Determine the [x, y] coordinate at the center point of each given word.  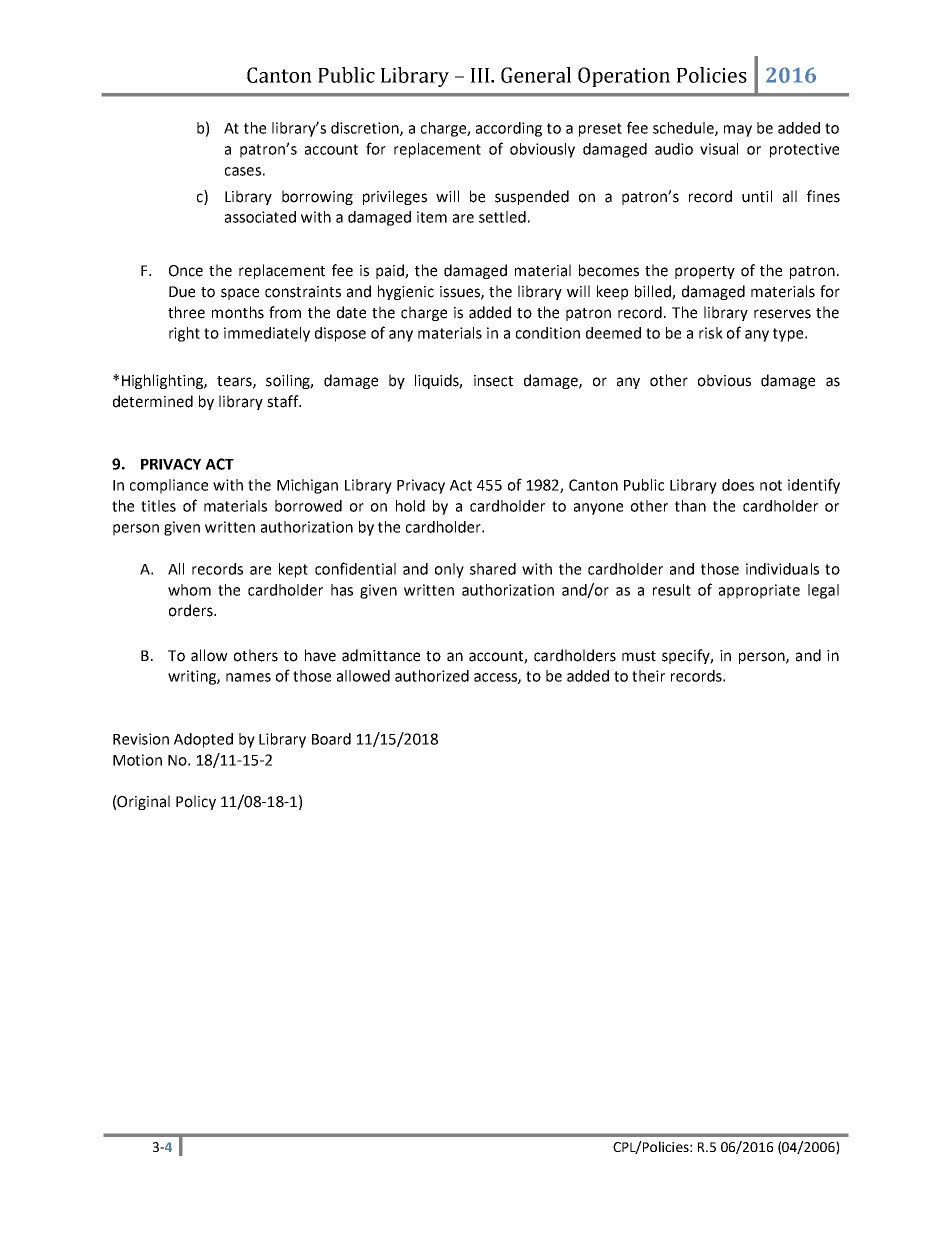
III [481, 75]
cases [243, 171]
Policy [196, 802]
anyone [598, 509]
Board [331, 739]
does [738, 485]
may [738, 131]
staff [284, 401]
